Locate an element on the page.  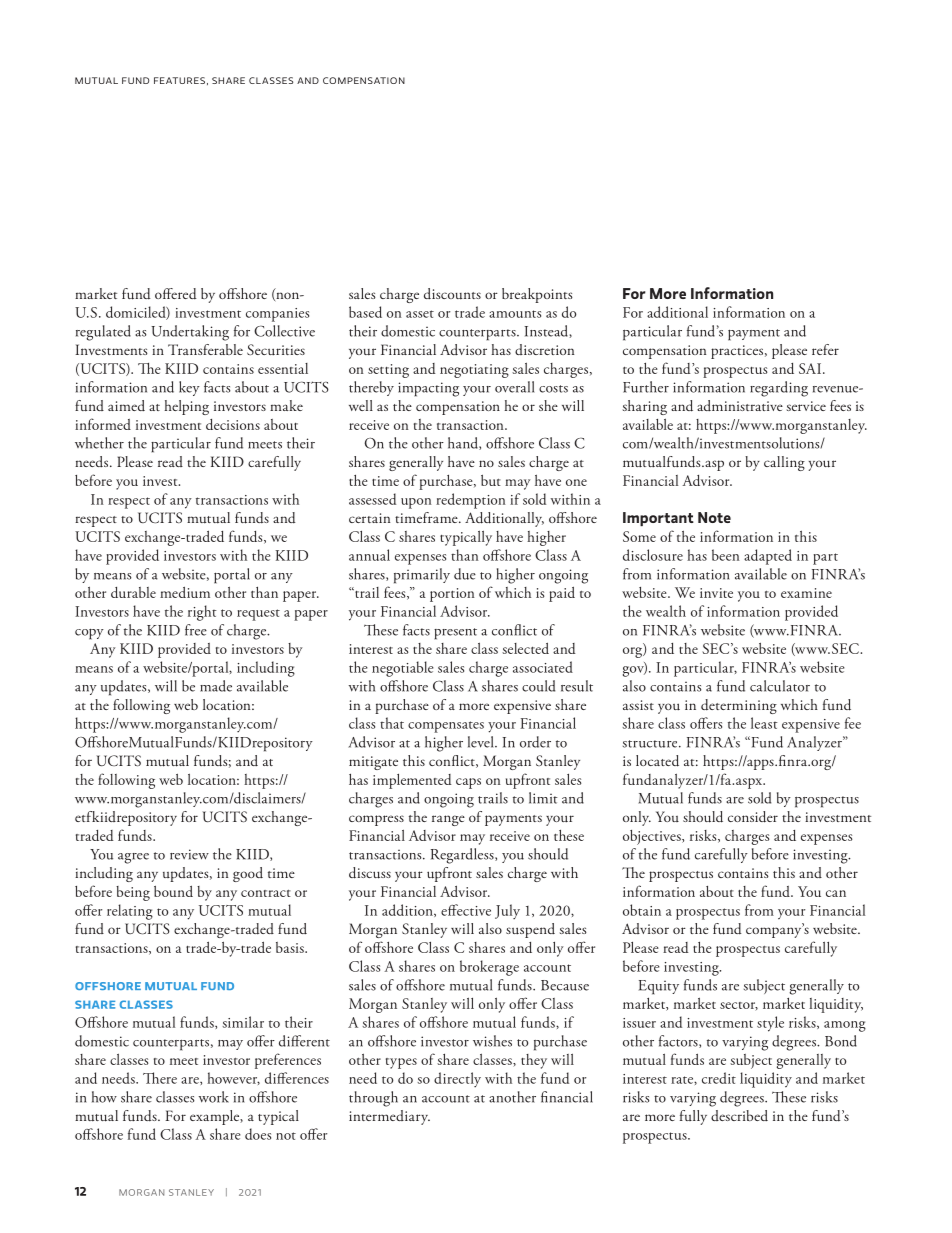
FEATURES is located at coordinates (179, 80).
